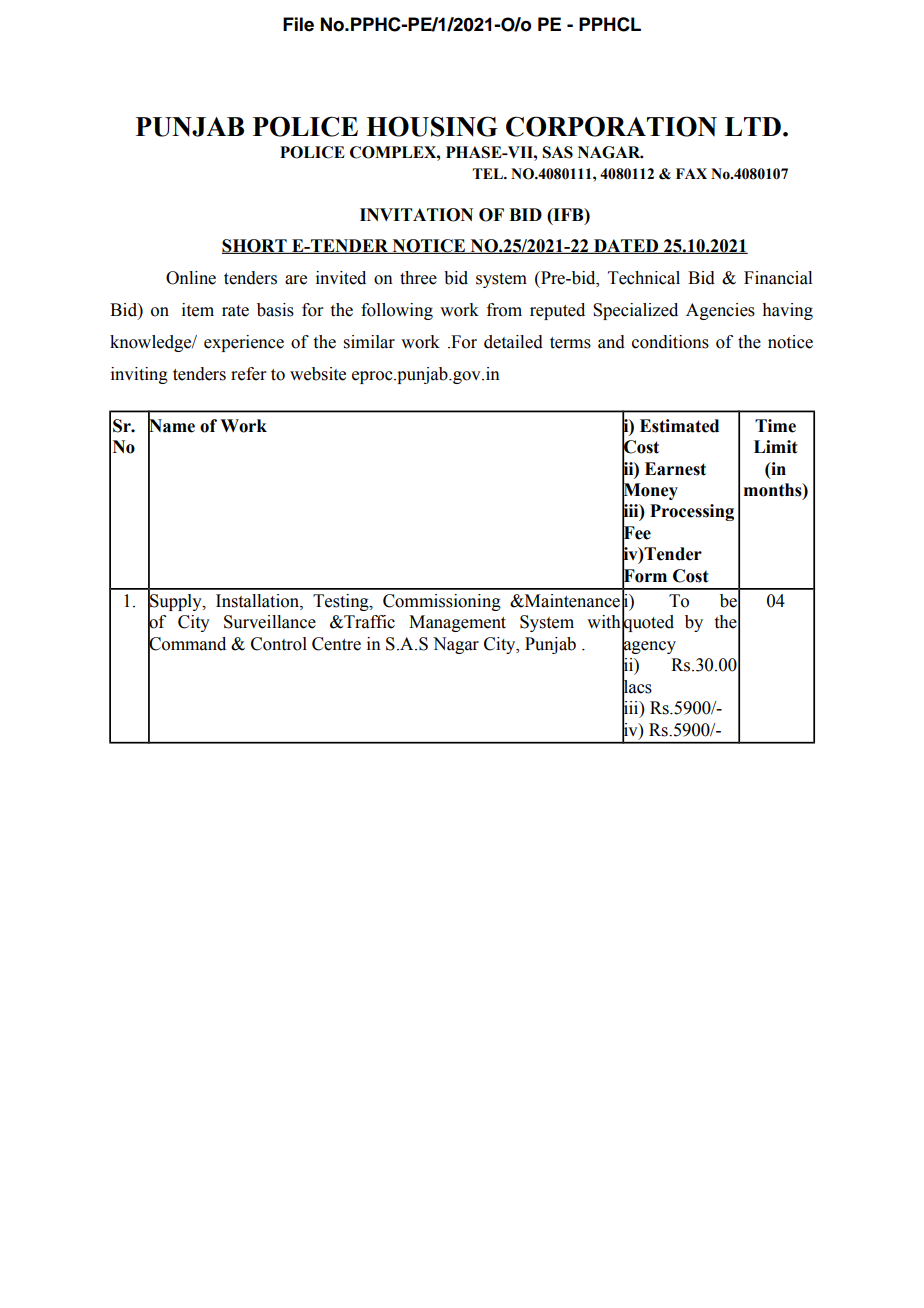 This document has width=924, height=1308. I want to click on SHORT, so click(255, 246).
